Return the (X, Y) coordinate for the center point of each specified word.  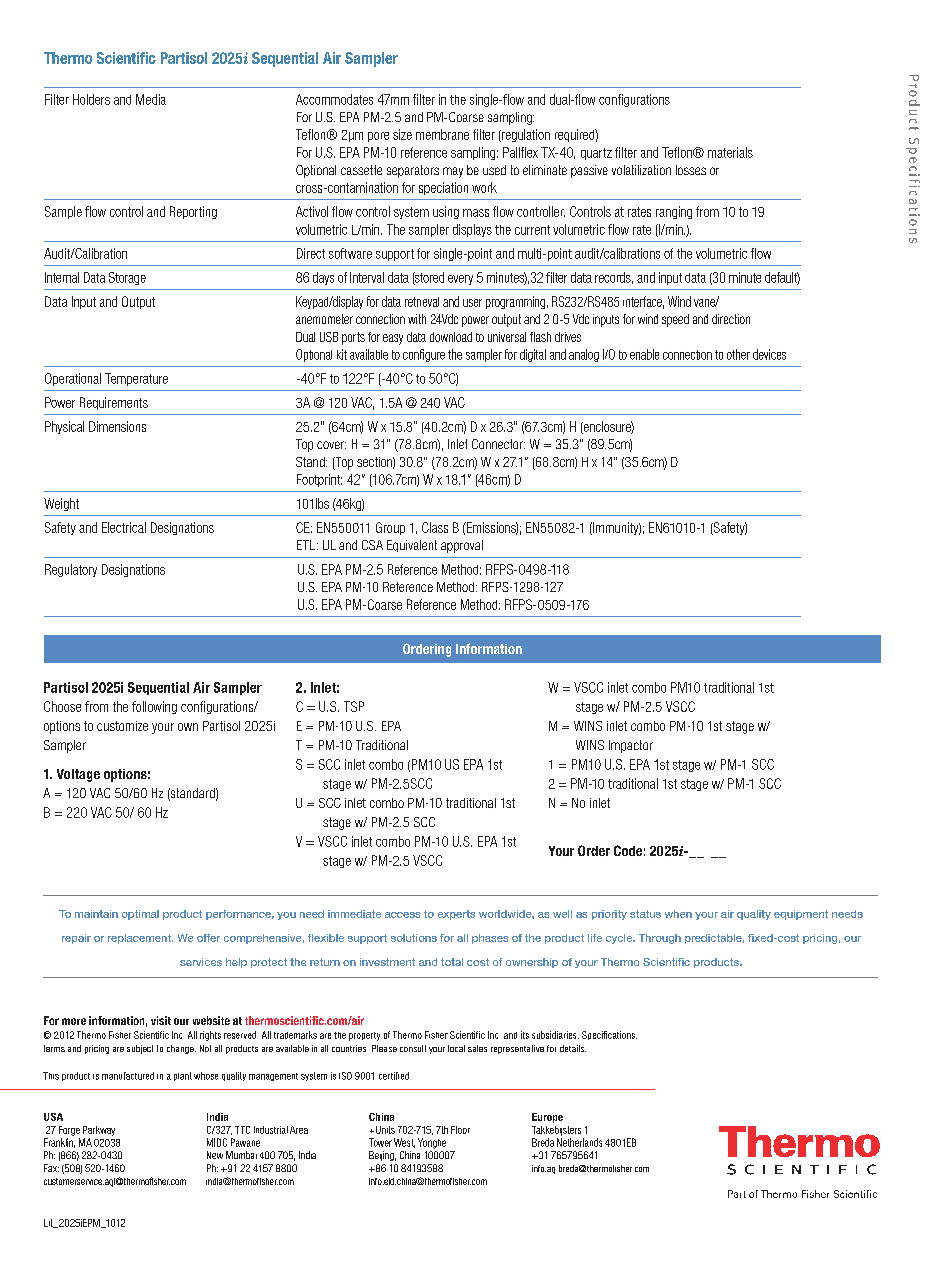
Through (660, 939)
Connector (498, 444)
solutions (414, 938)
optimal (140, 915)
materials (730, 152)
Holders (91, 99)
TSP (354, 706)
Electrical (124, 527)
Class (435, 527)
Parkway (99, 1131)
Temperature (136, 379)
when (678, 914)
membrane (442, 134)
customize (122, 726)
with (417, 319)
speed (675, 320)
